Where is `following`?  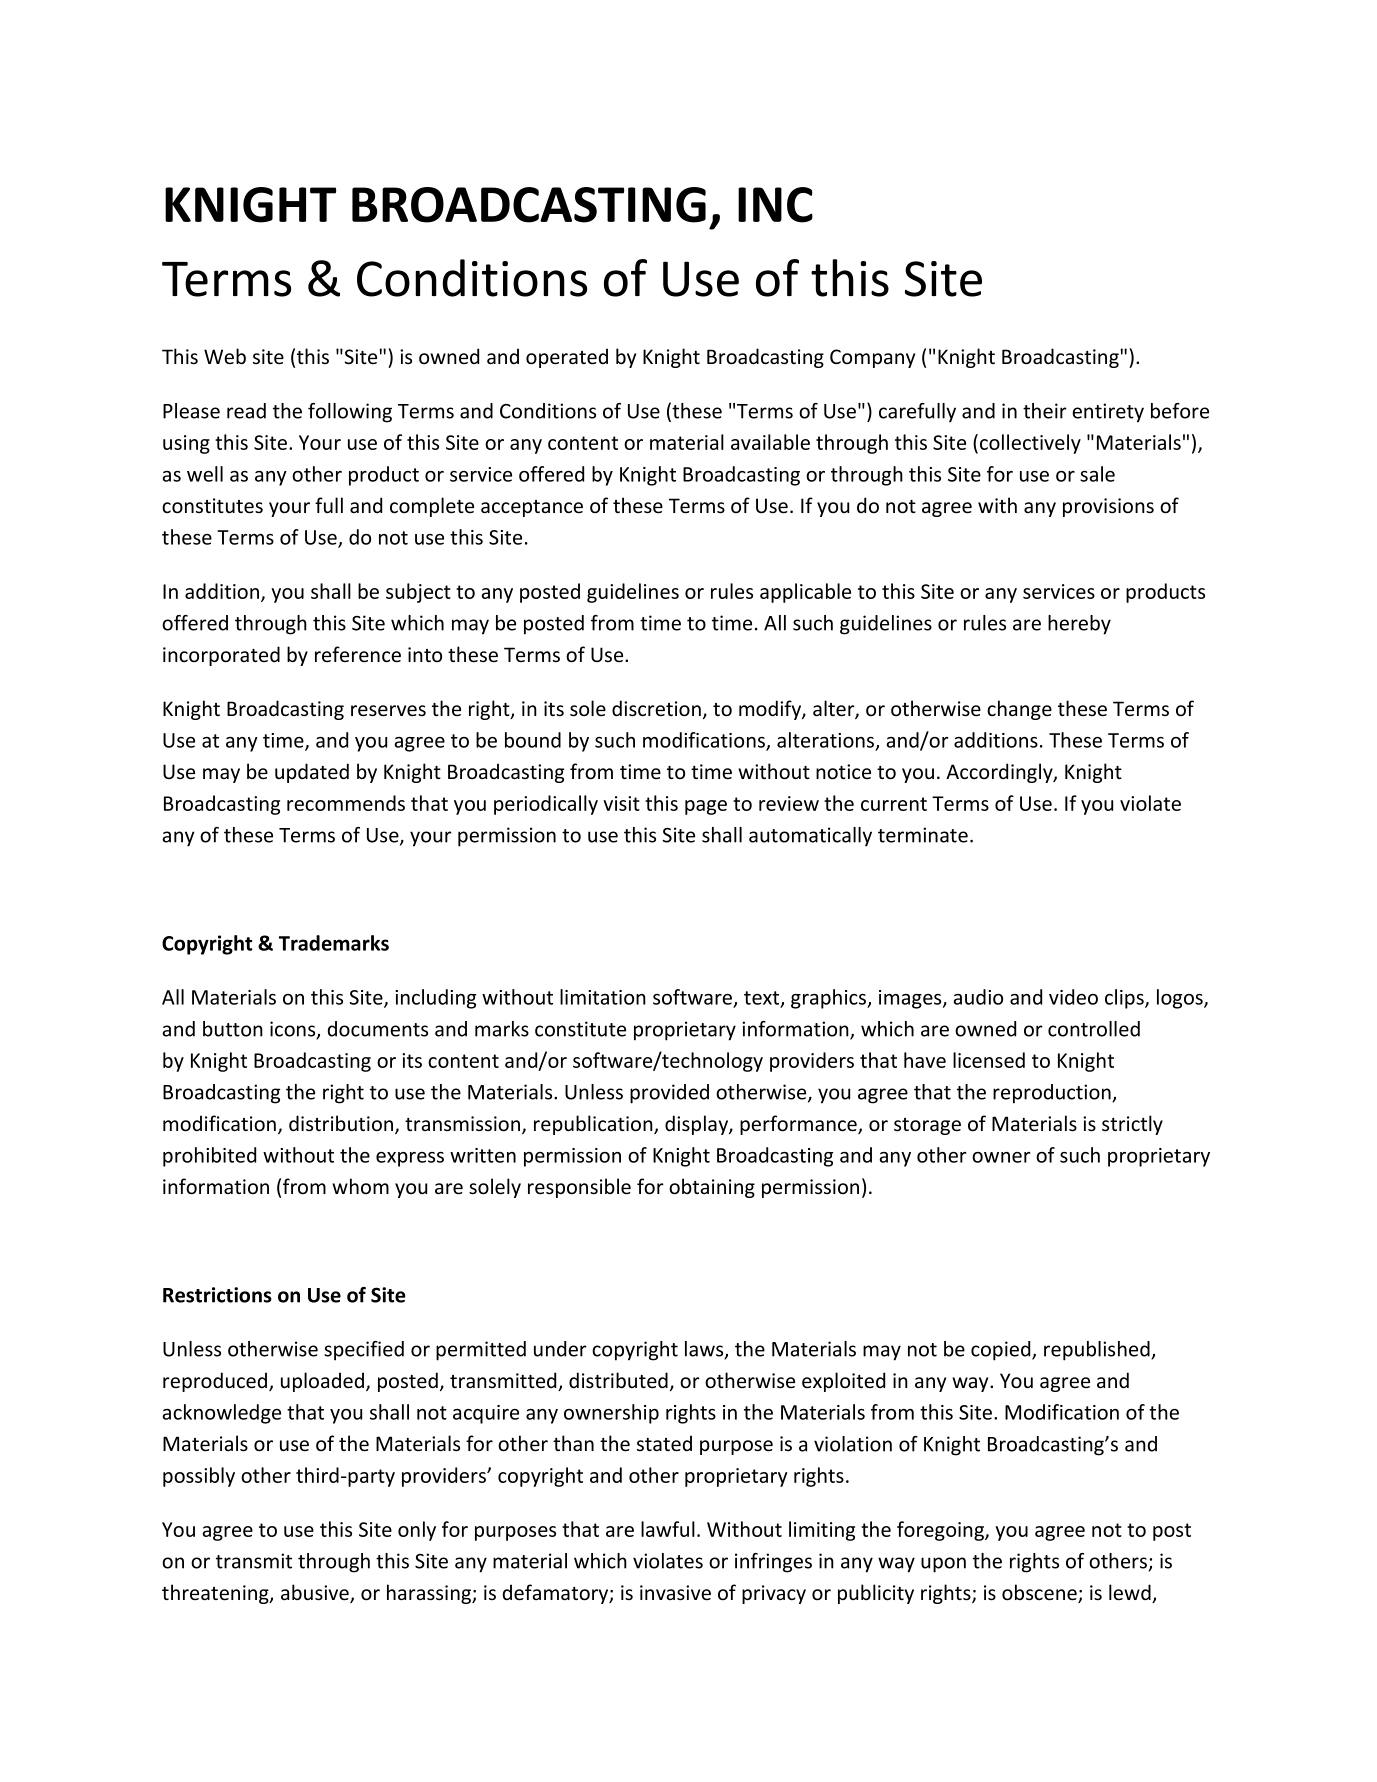
following is located at coordinates (350, 413).
